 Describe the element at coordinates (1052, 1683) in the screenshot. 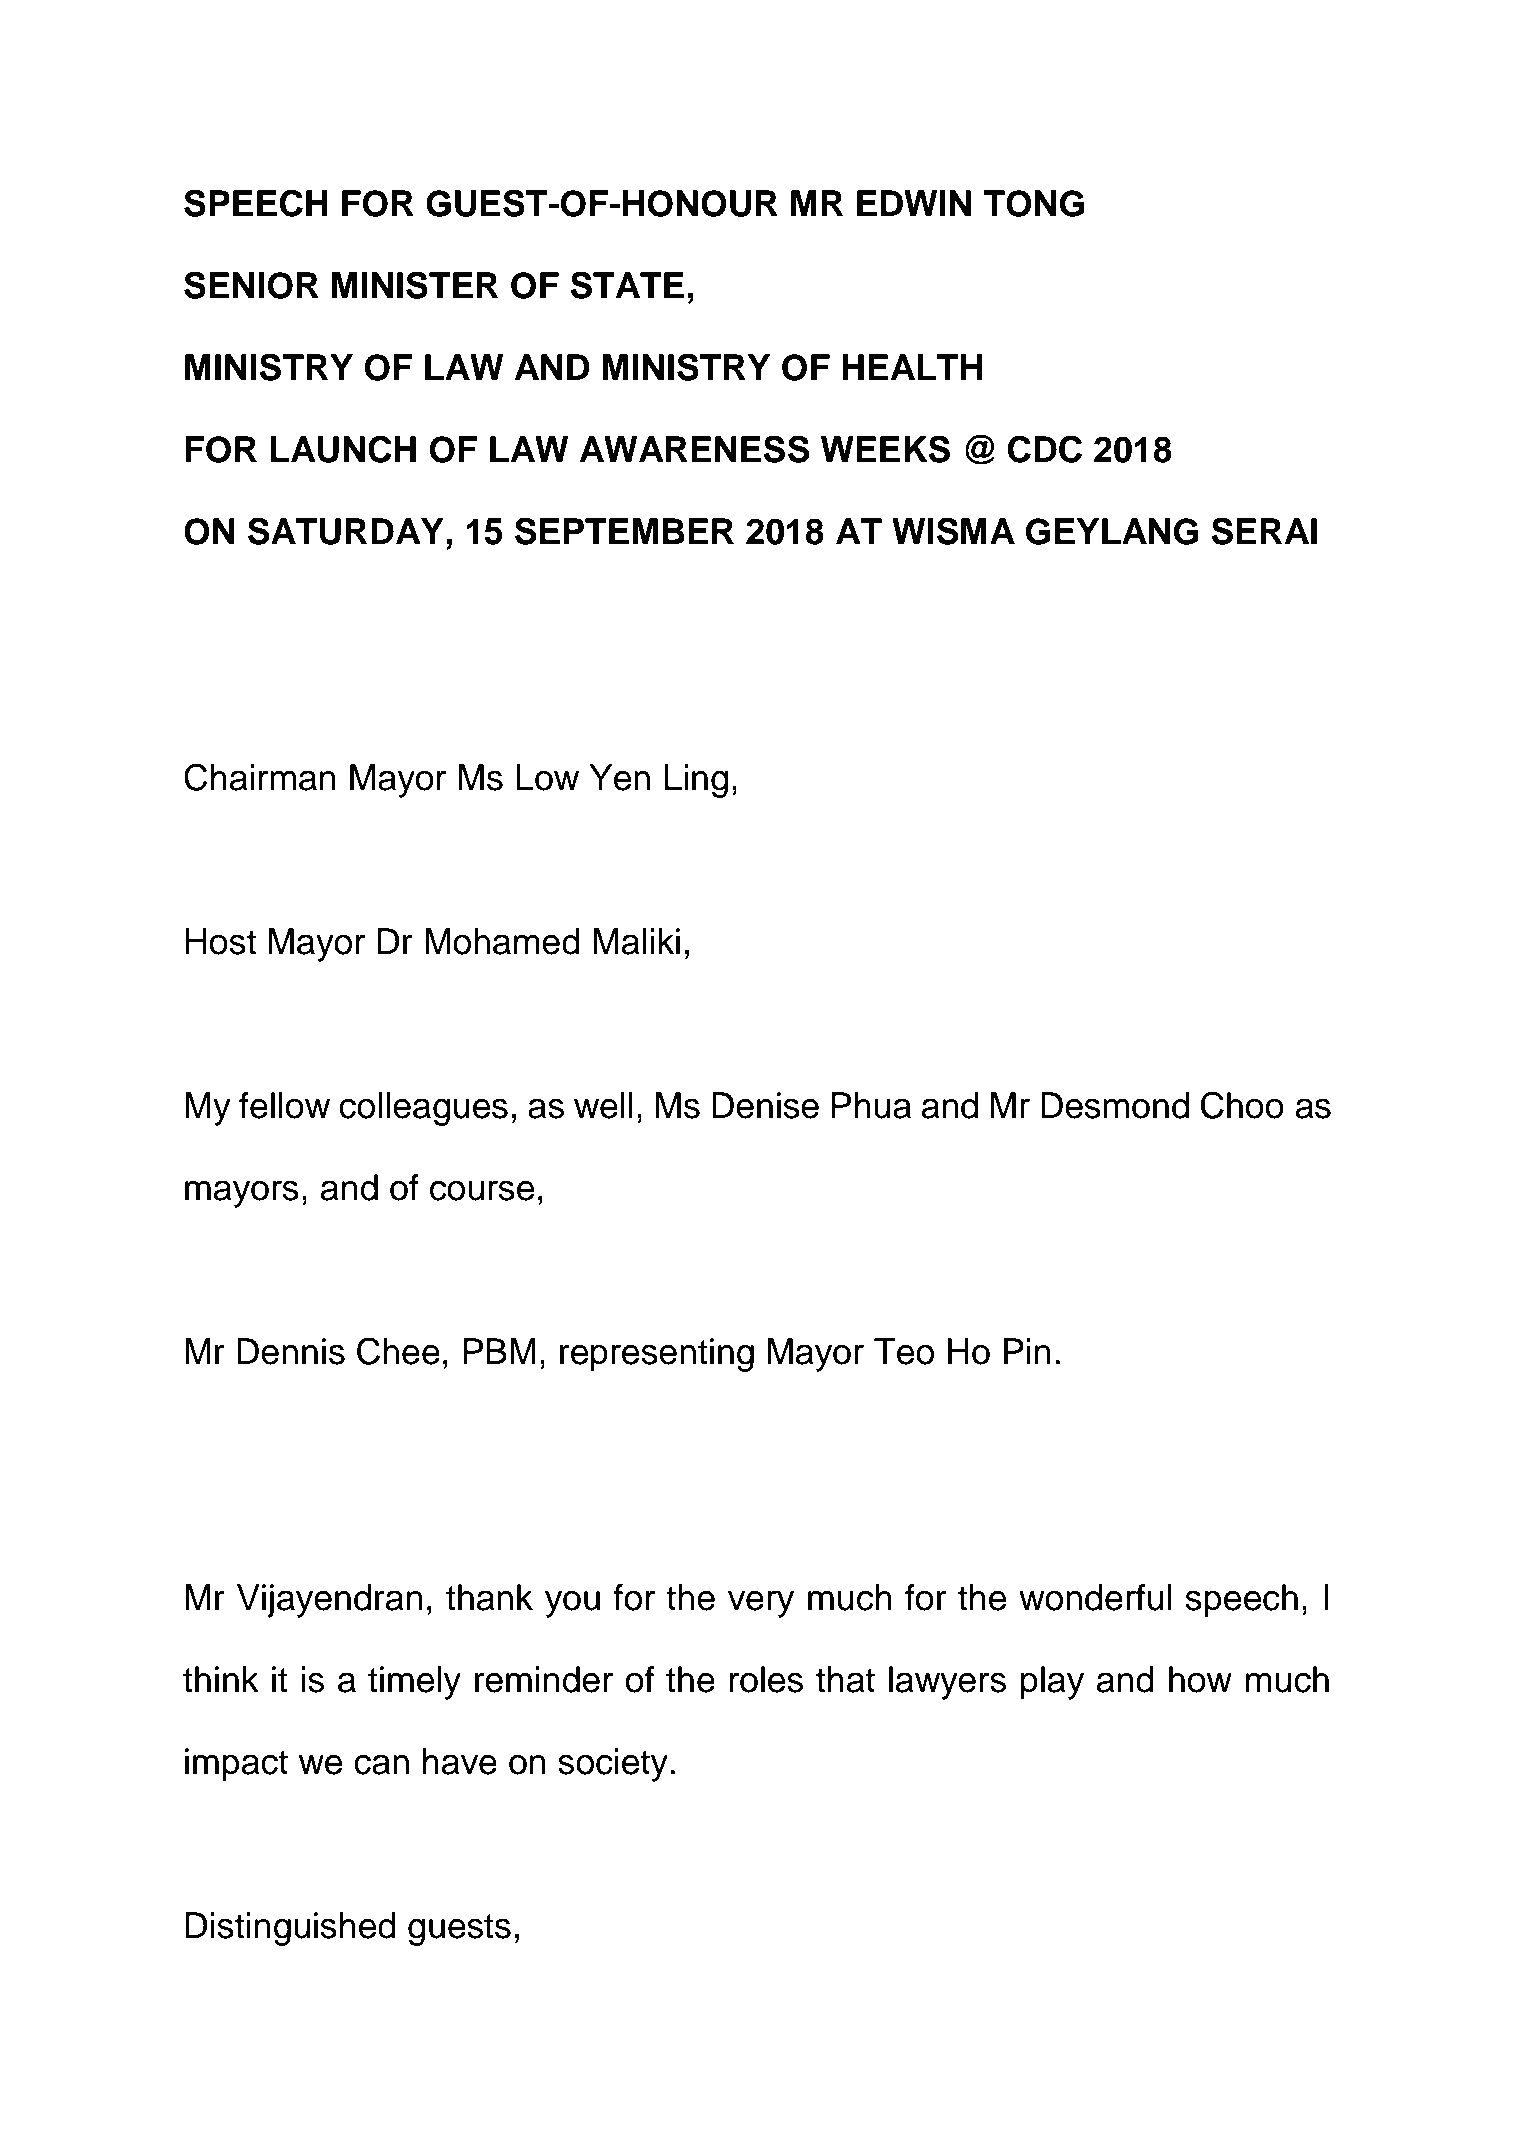

I see `play` at that location.
